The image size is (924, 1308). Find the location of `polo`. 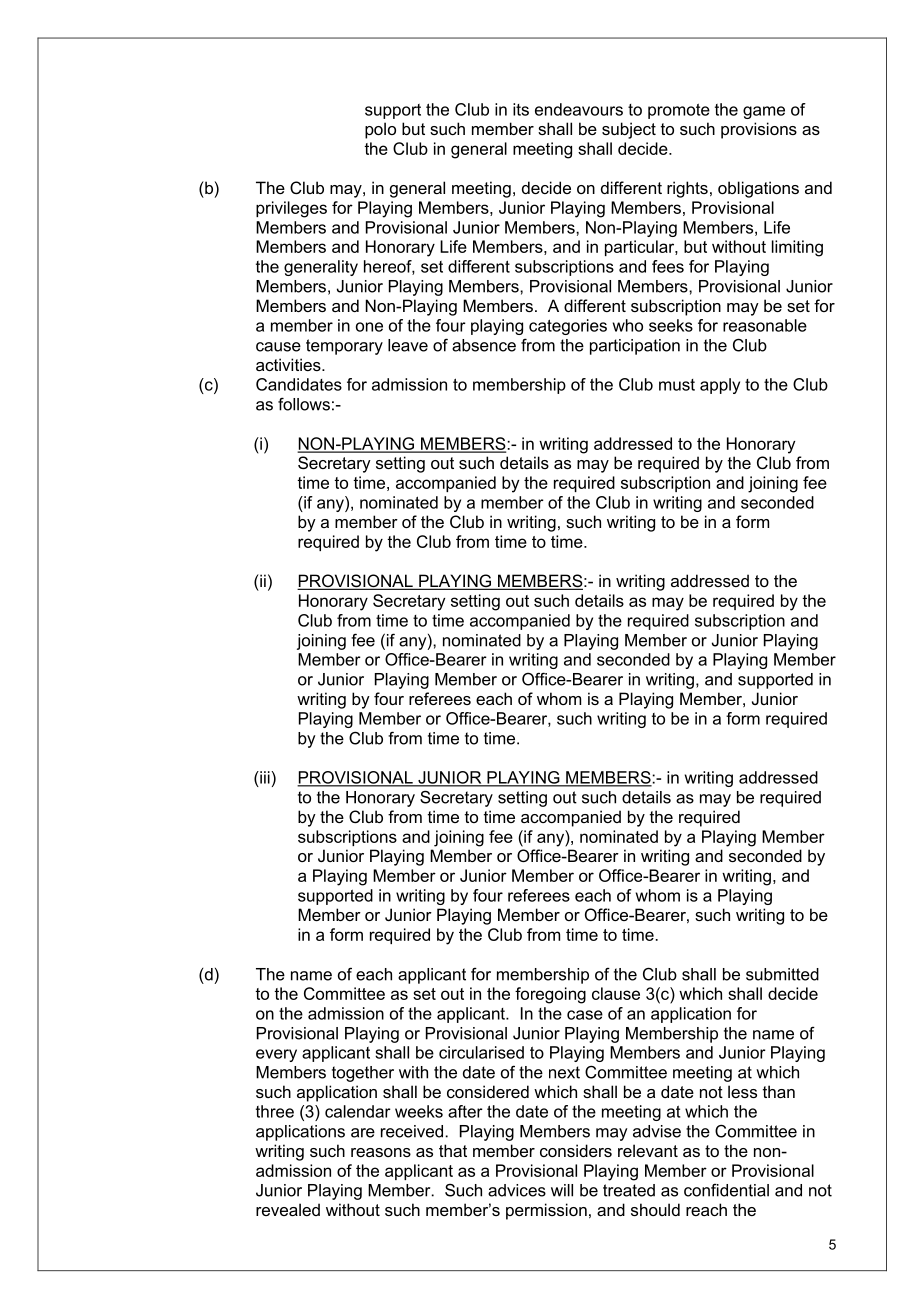

polo is located at coordinates (380, 130).
